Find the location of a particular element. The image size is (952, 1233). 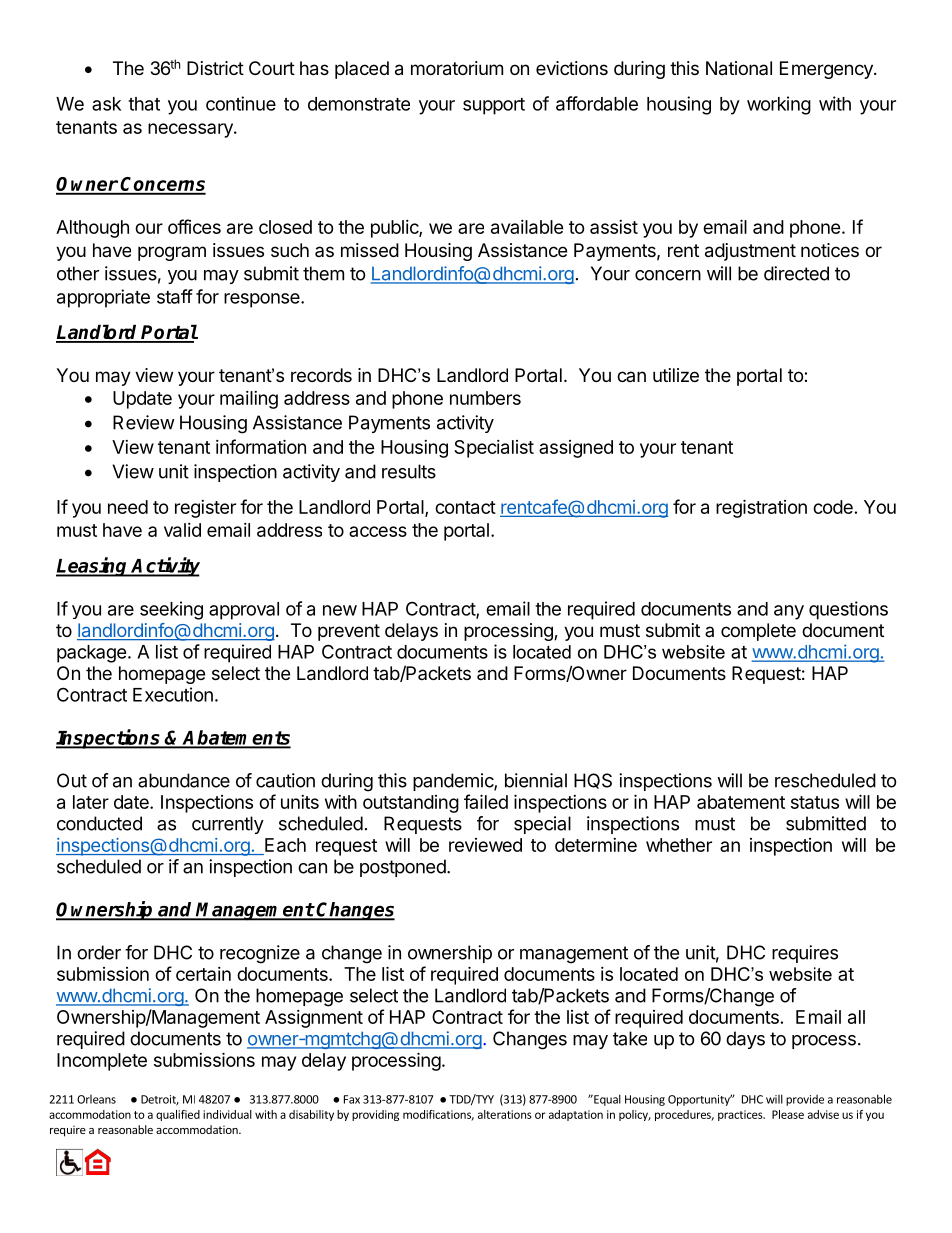

qualified is located at coordinates (178, 1115).
